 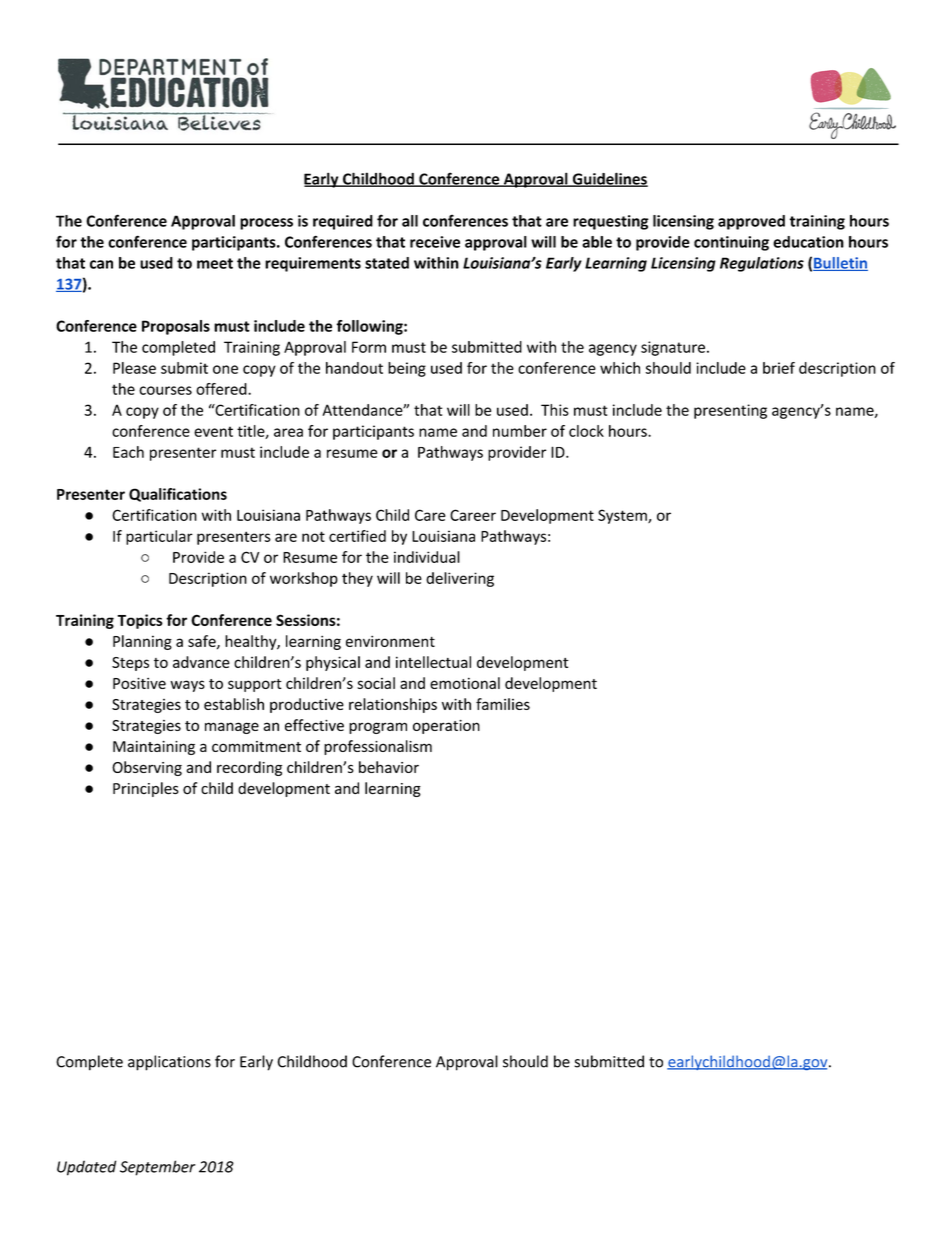 What do you see at coordinates (158, 1168) in the screenshot?
I see `September` at bounding box center [158, 1168].
